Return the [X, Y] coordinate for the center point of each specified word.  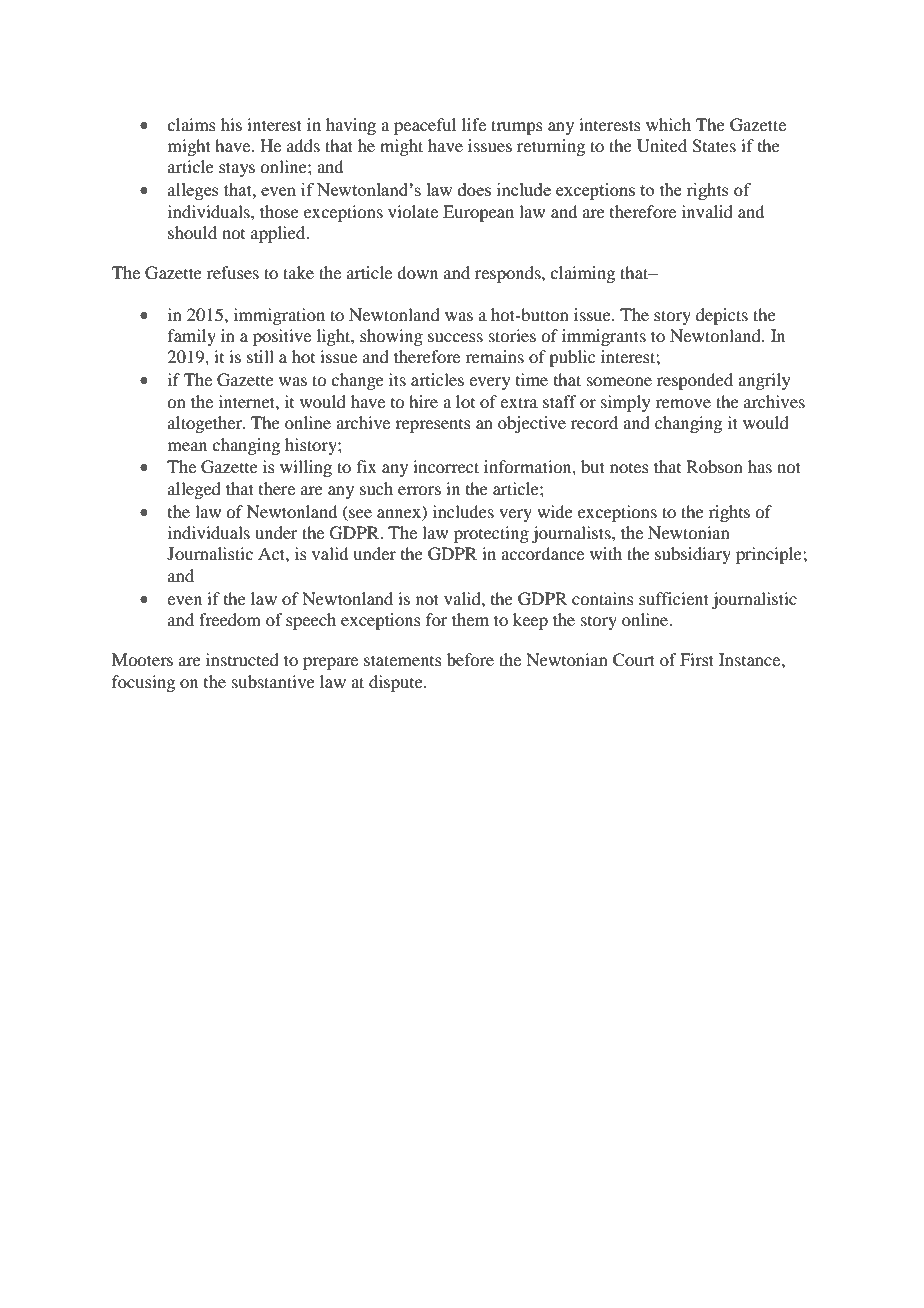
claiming [582, 274]
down [417, 272]
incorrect [446, 466]
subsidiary [693, 555]
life [474, 124]
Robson [714, 466]
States [714, 146]
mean [187, 446]
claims [191, 124]
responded [695, 381]
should [192, 232]
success [455, 337]
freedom [230, 619]
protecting [491, 534]
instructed [242, 659]
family [192, 337]
